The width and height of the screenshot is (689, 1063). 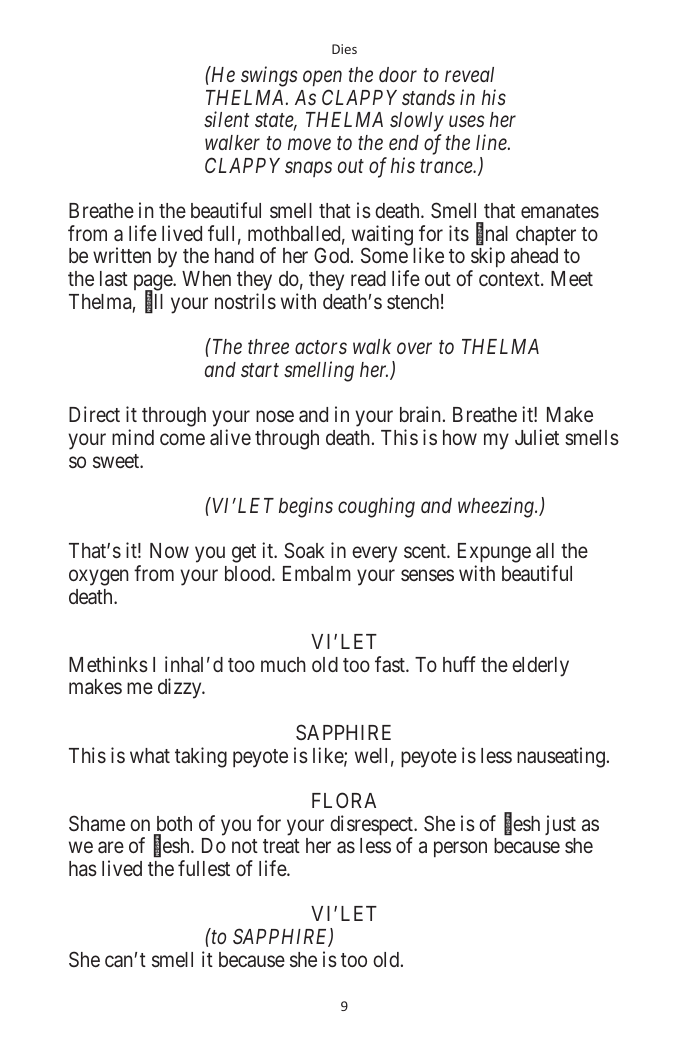 I want to click on silent, so click(x=226, y=119).
